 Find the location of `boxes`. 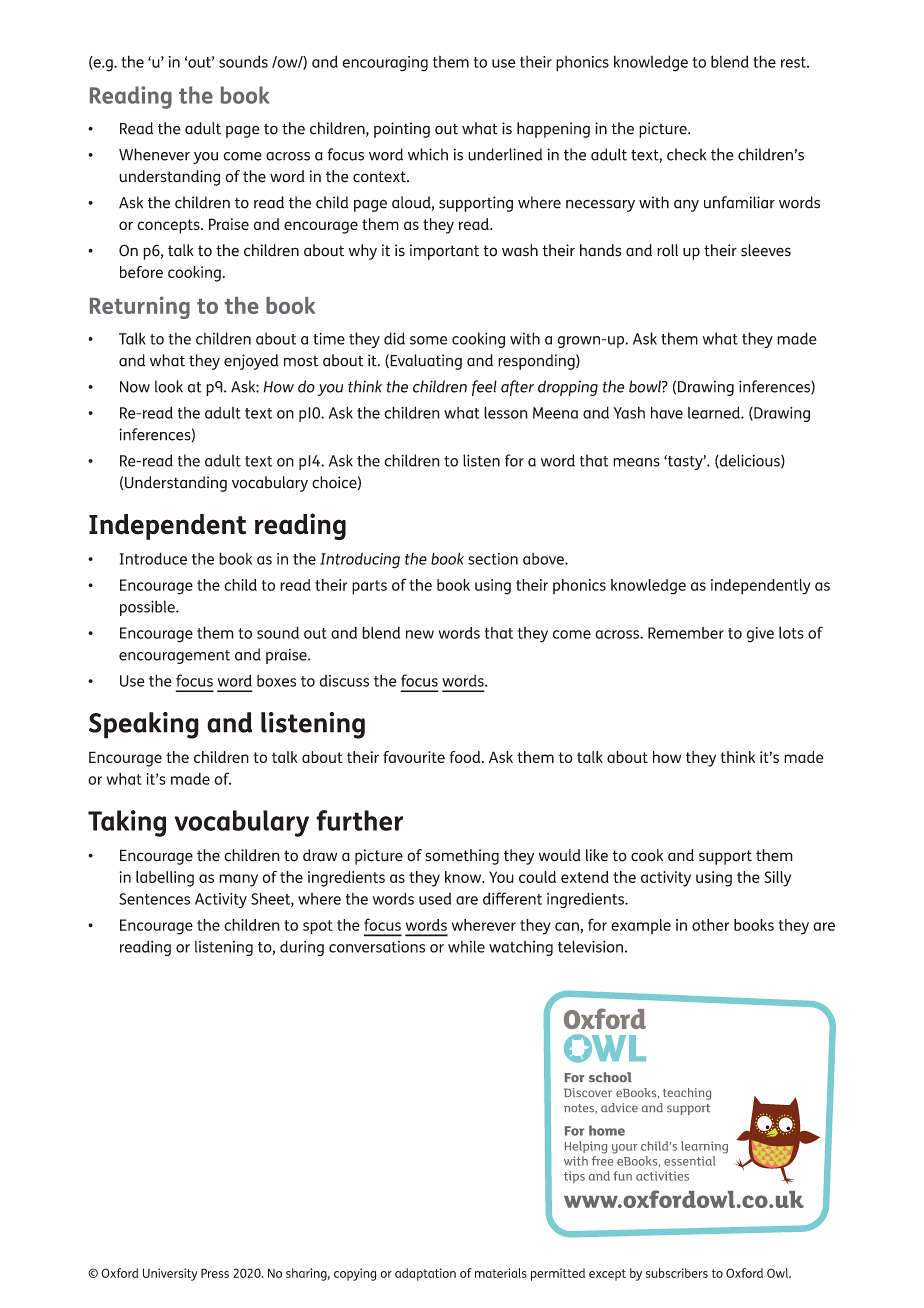

boxes is located at coordinates (276, 681).
